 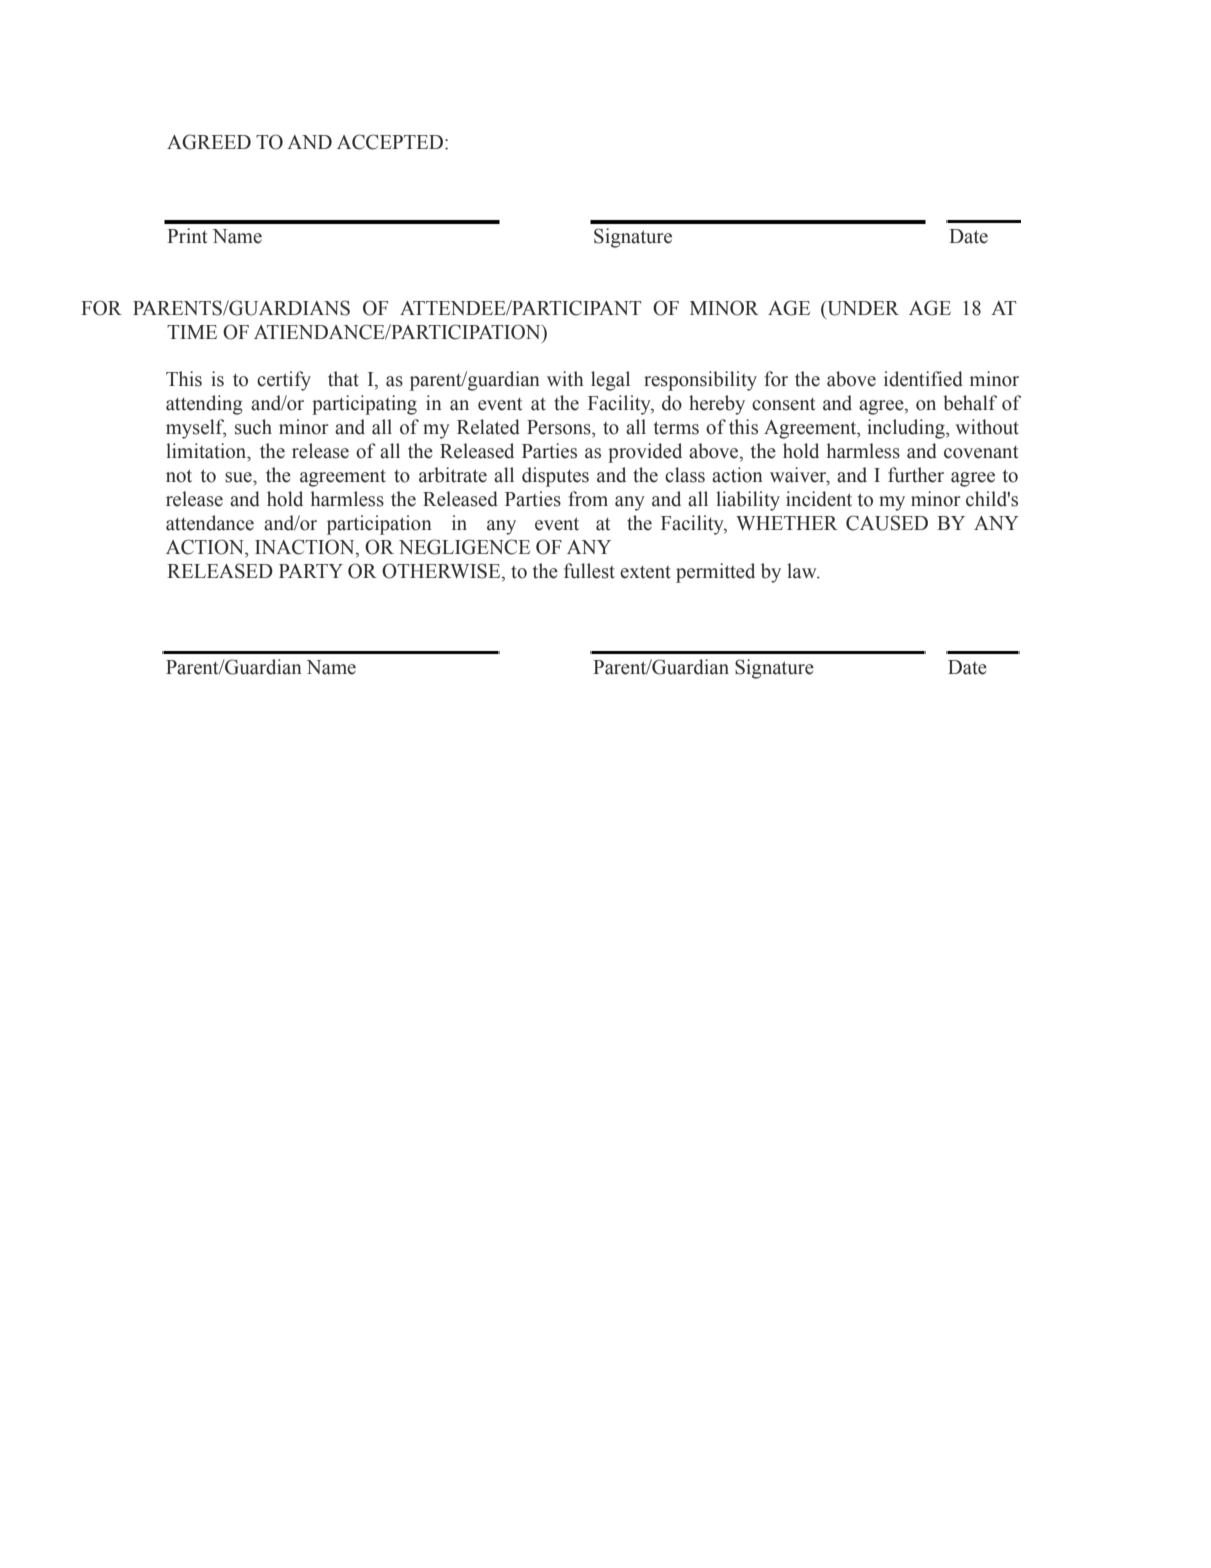 What do you see at coordinates (192, 332) in the image?
I see `TIME` at bounding box center [192, 332].
